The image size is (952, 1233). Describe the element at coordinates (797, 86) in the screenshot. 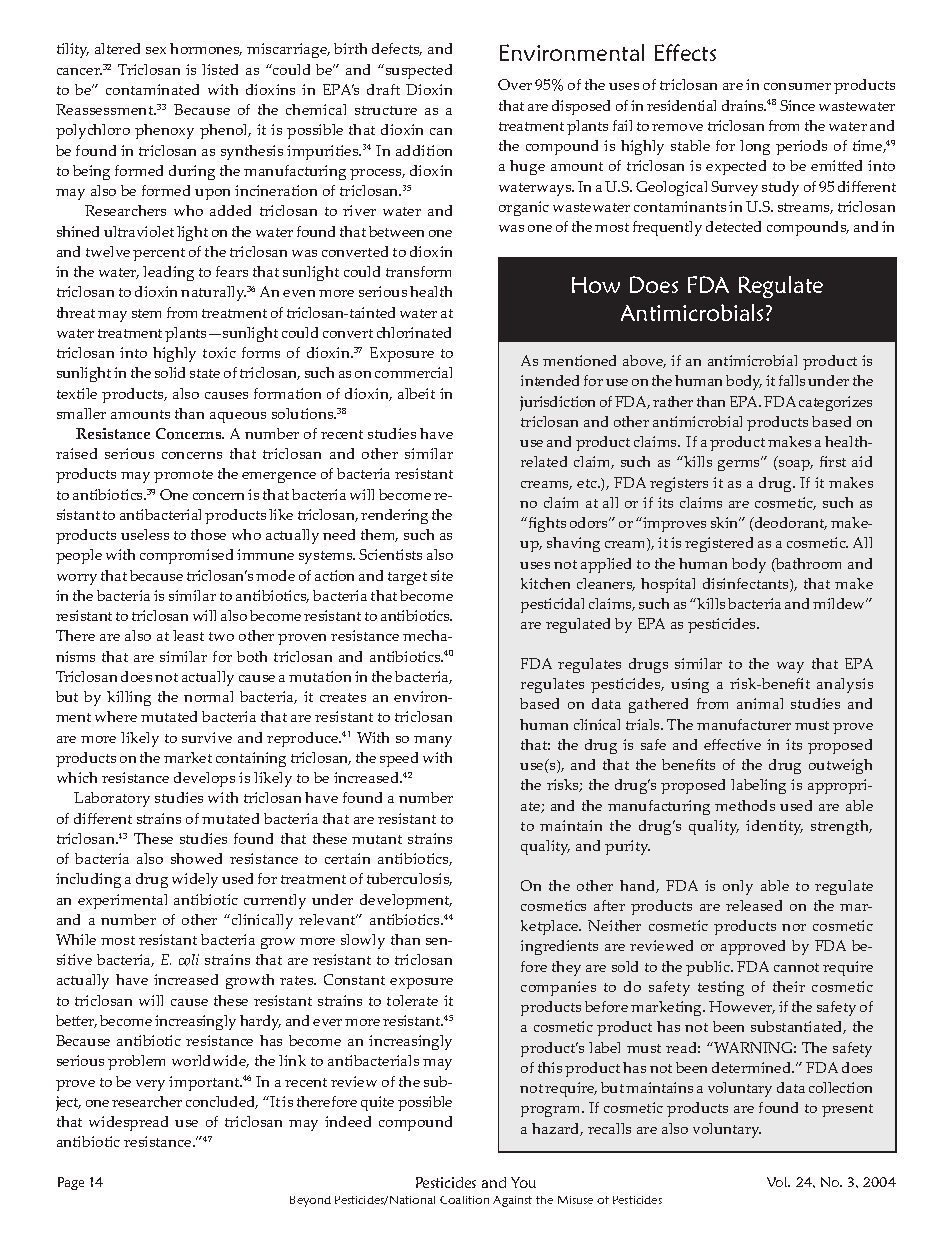

I see `consumer` at that location.
